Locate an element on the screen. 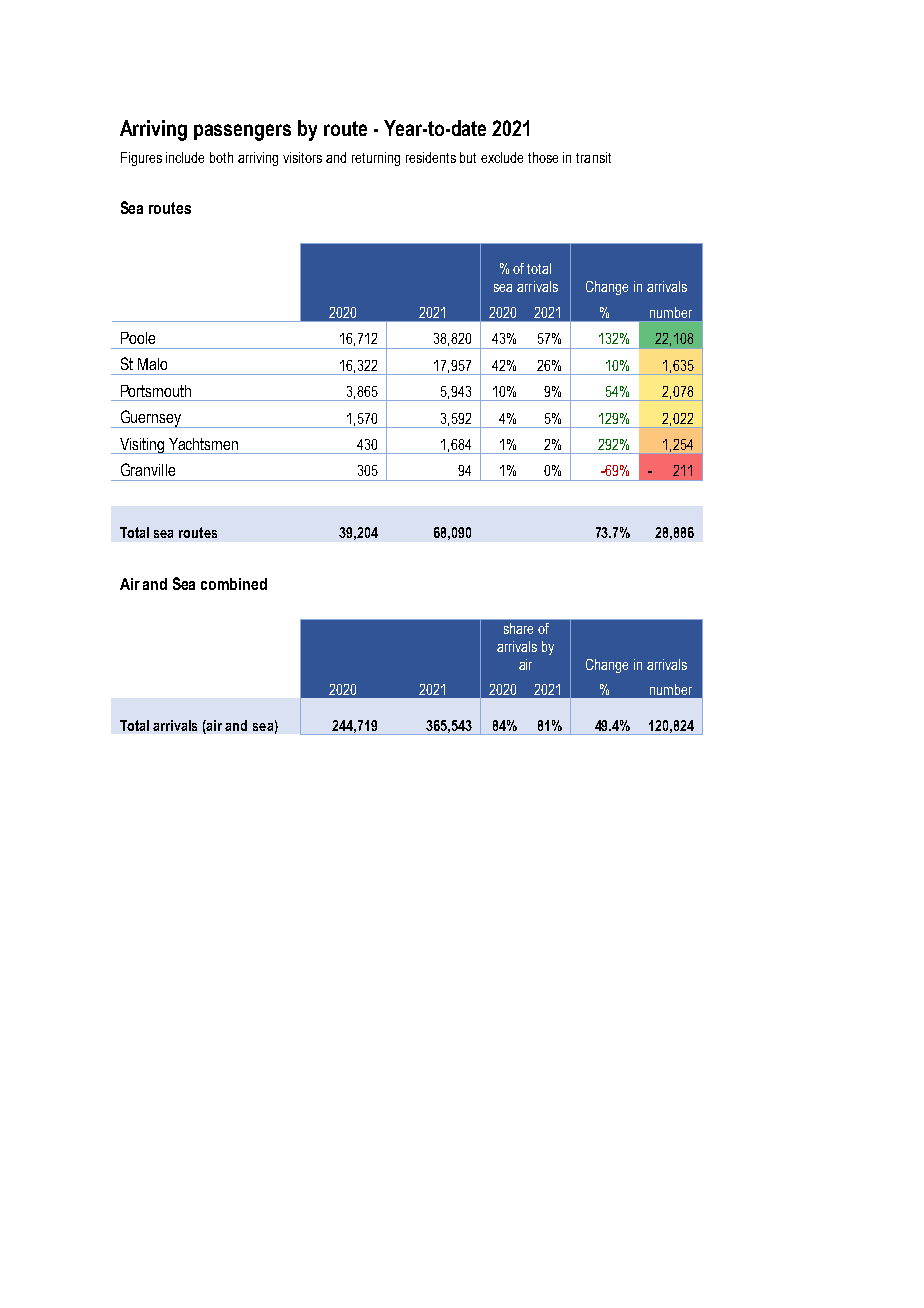  Malo is located at coordinates (152, 364).
